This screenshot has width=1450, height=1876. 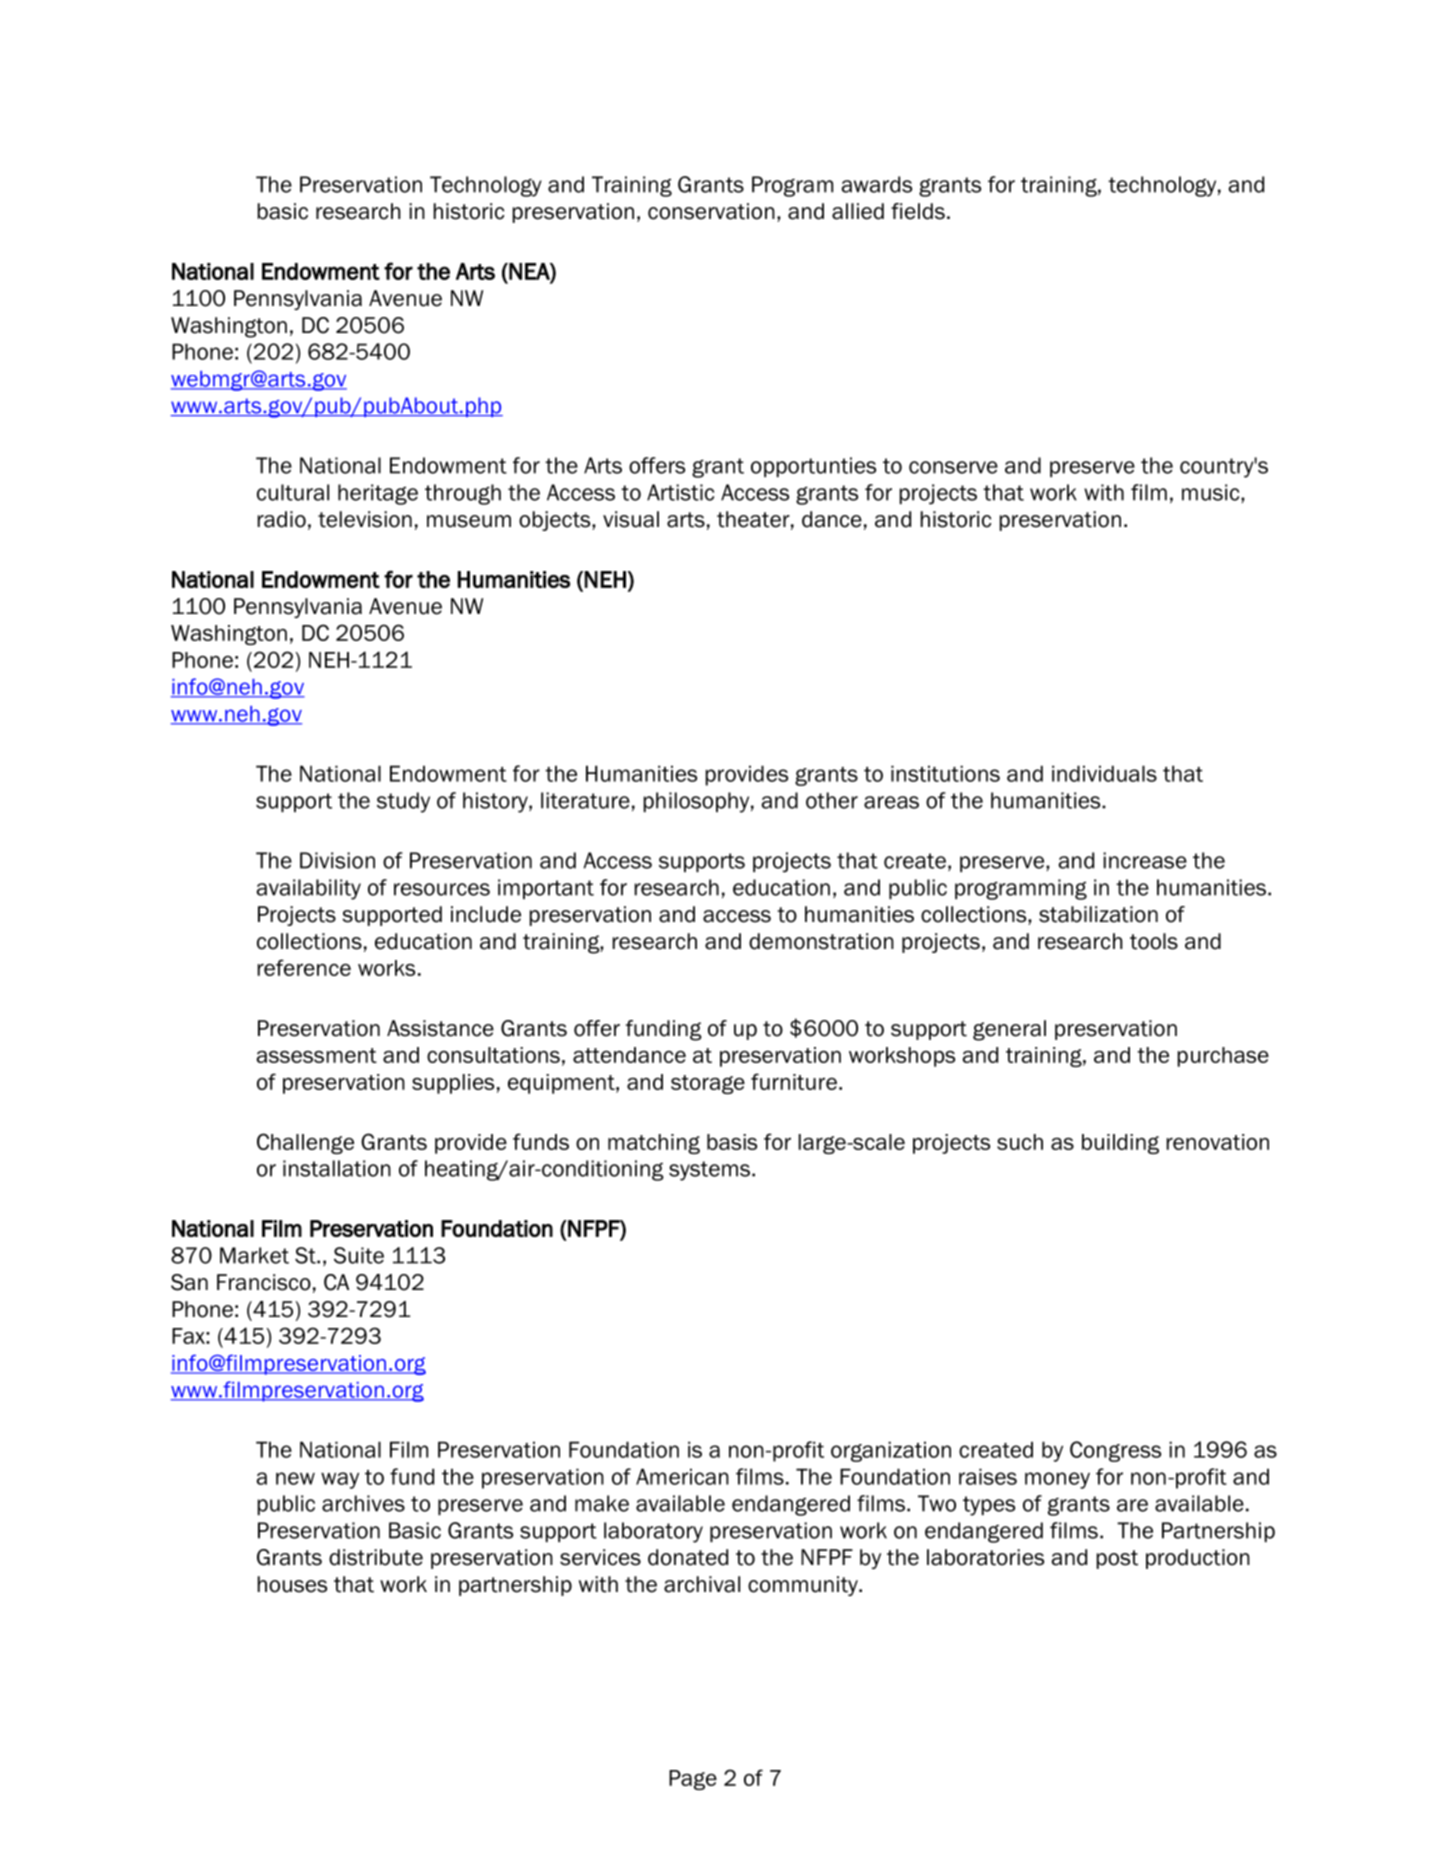 What do you see at coordinates (693, 1780) in the screenshot?
I see `Page` at bounding box center [693, 1780].
